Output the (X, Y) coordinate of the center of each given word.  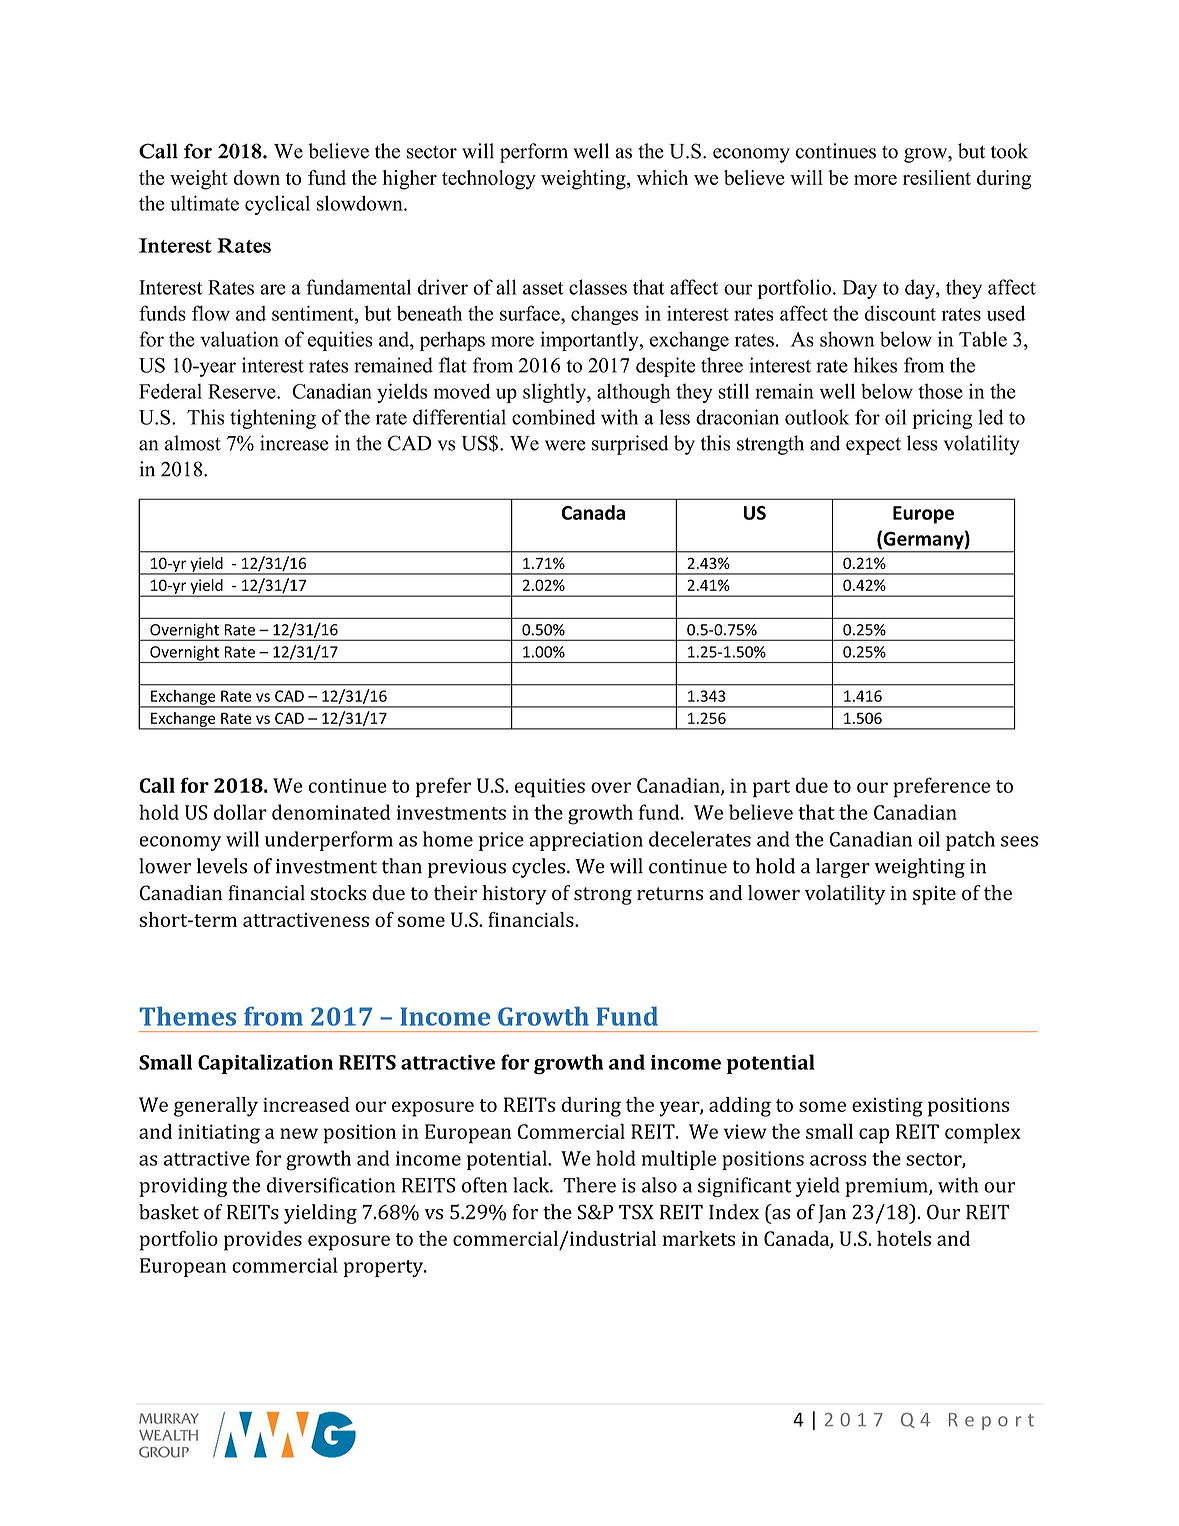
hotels (904, 1238)
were (565, 445)
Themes (187, 1016)
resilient (937, 177)
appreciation (586, 841)
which (662, 177)
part (771, 789)
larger (843, 868)
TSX (636, 1212)
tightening (273, 419)
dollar (240, 812)
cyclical (277, 205)
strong (603, 896)
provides (263, 1241)
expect (873, 446)
